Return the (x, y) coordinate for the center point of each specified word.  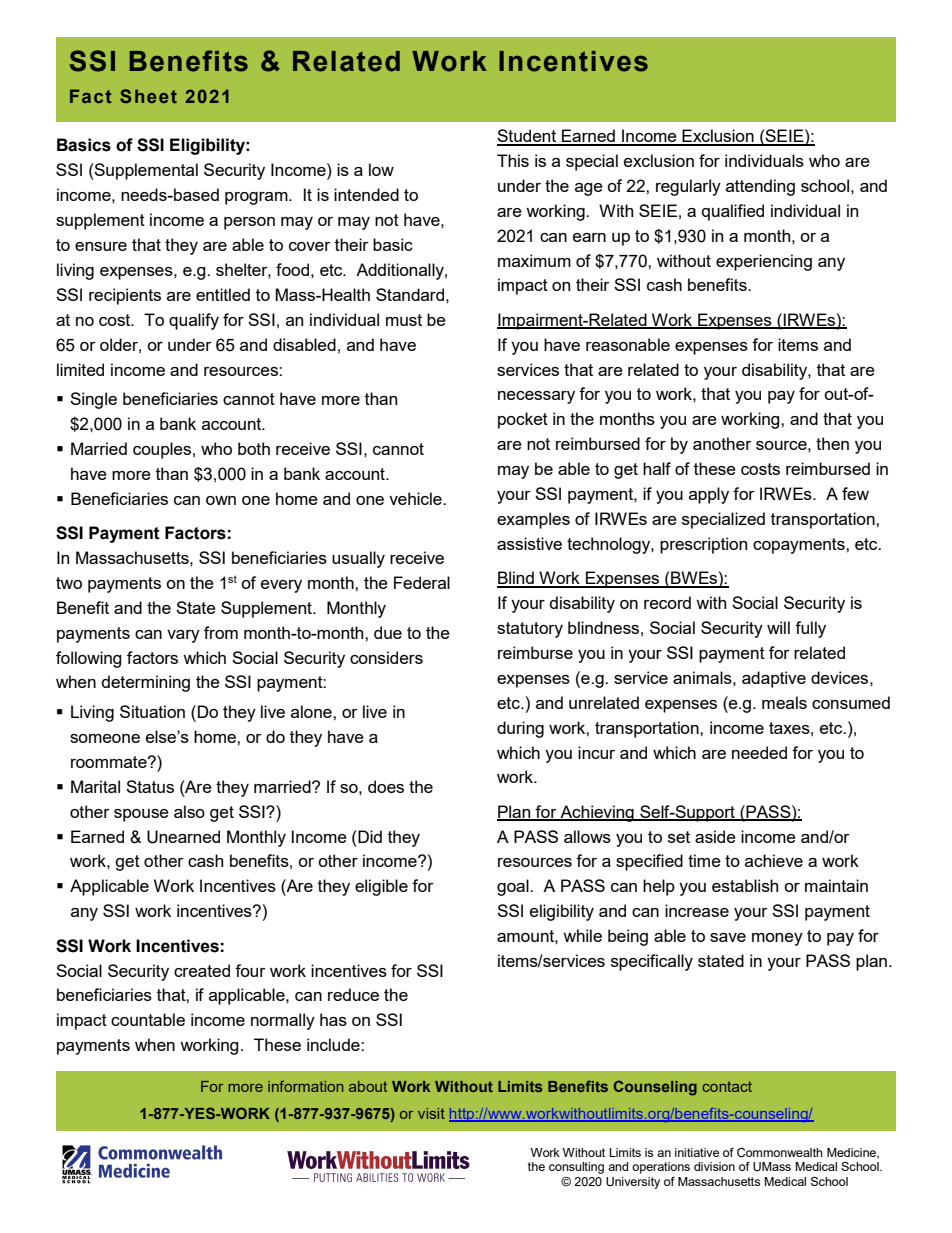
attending (760, 187)
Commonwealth (780, 1153)
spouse (141, 815)
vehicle (416, 498)
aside (715, 836)
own (221, 500)
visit (431, 1113)
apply (709, 495)
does (386, 786)
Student (528, 137)
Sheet (148, 96)
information (305, 1086)
